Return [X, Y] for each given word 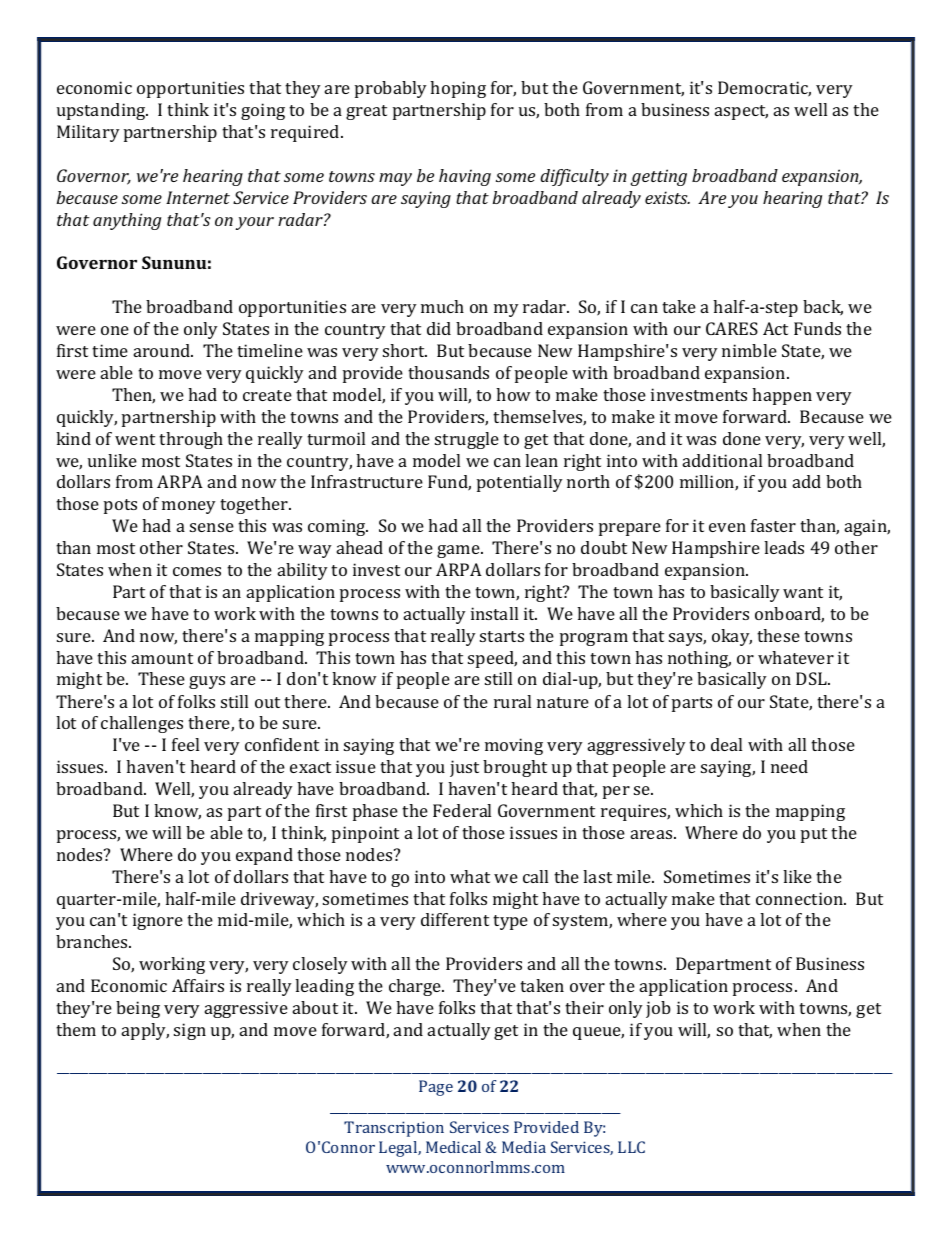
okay [732, 637]
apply [145, 1031]
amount [162, 658]
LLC [631, 1147]
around [163, 350]
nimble [749, 350]
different [455, 919]
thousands [448, 372]
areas [653, 834]
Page [436, 1088]
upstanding [102, 111]
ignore [158, 921]
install [494, 613]
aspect [741, 112]
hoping [458, 89]
